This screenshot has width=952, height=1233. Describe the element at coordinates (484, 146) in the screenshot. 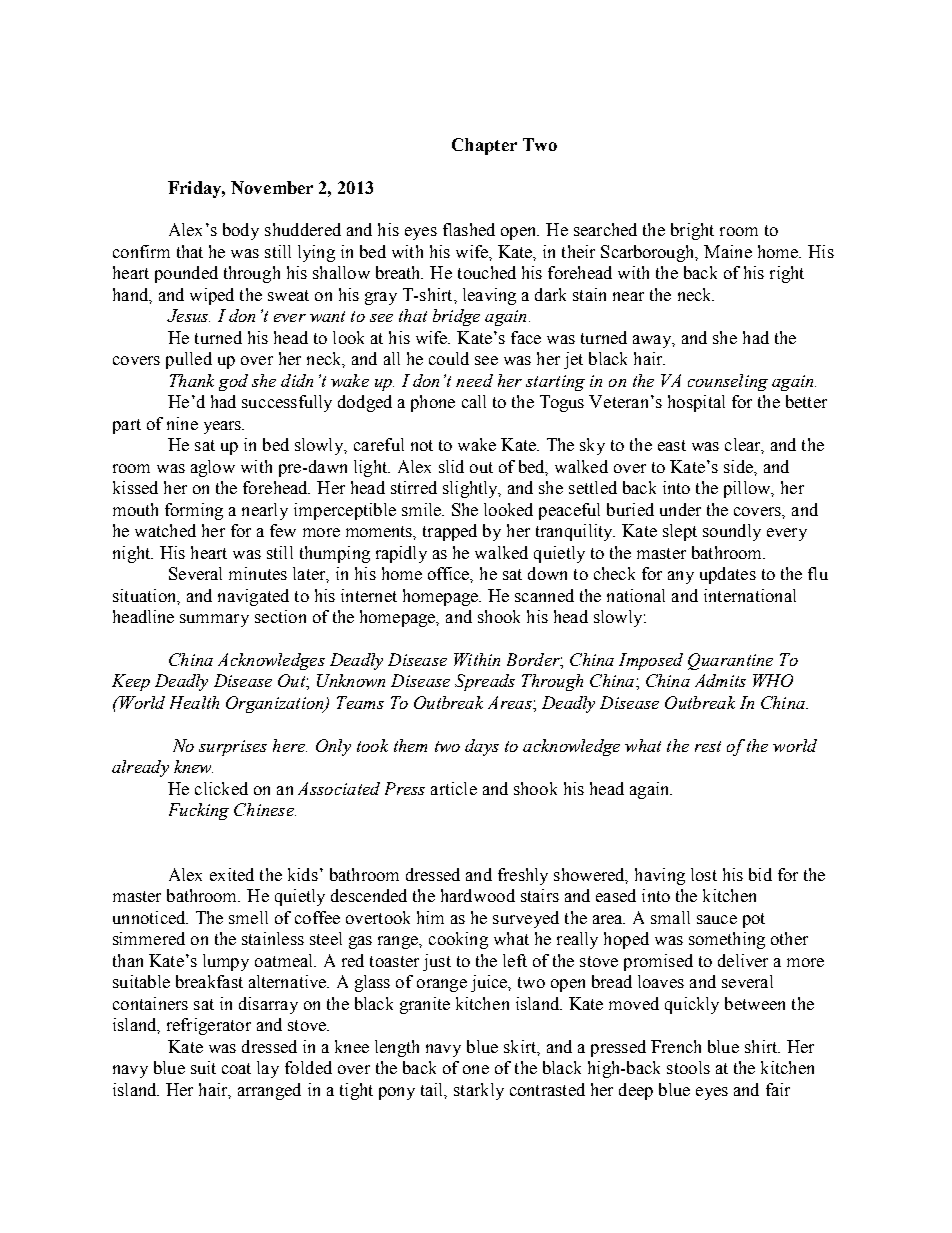

I see `Chapter` at that location.
